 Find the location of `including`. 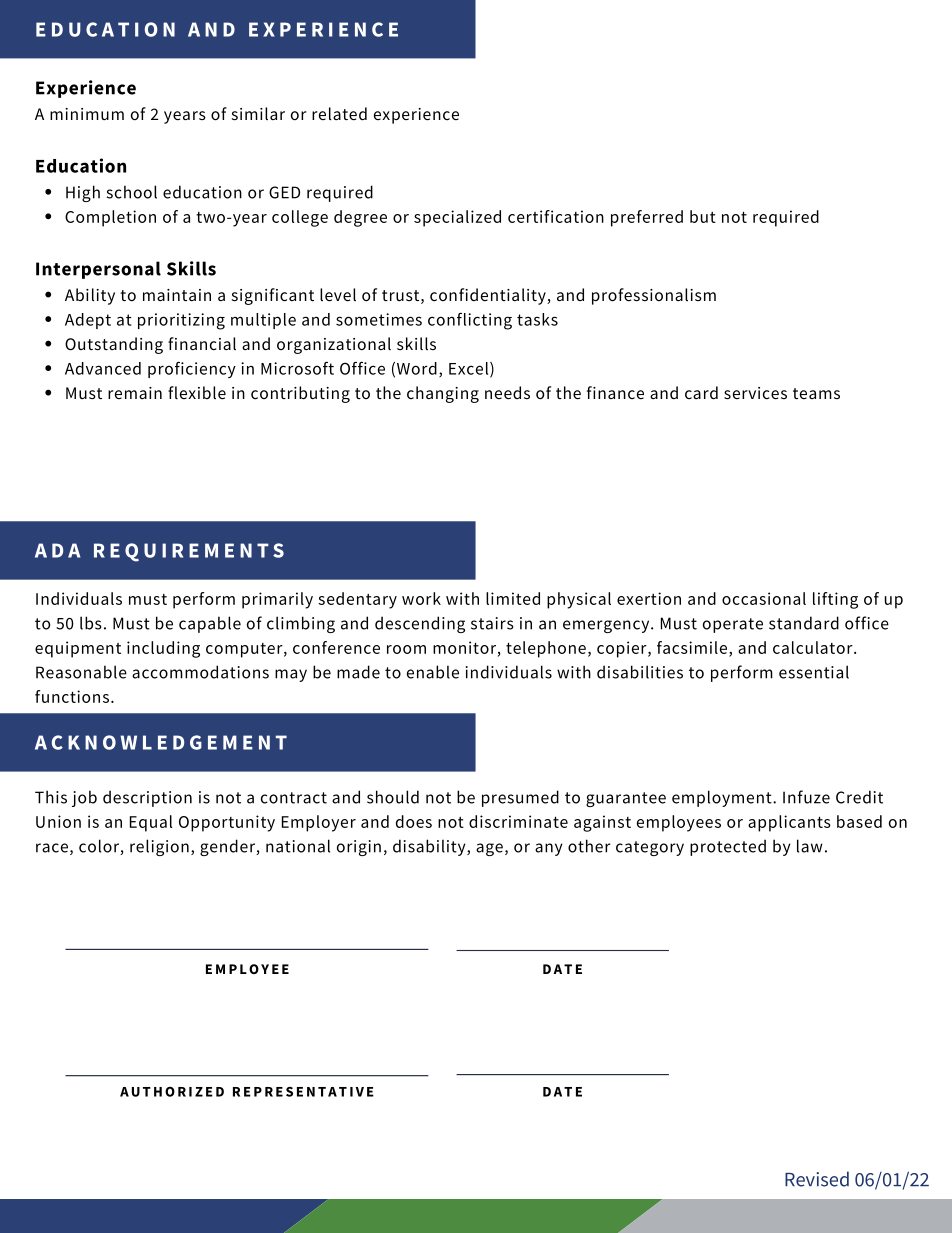

including is located at coordinates (163, 649).
